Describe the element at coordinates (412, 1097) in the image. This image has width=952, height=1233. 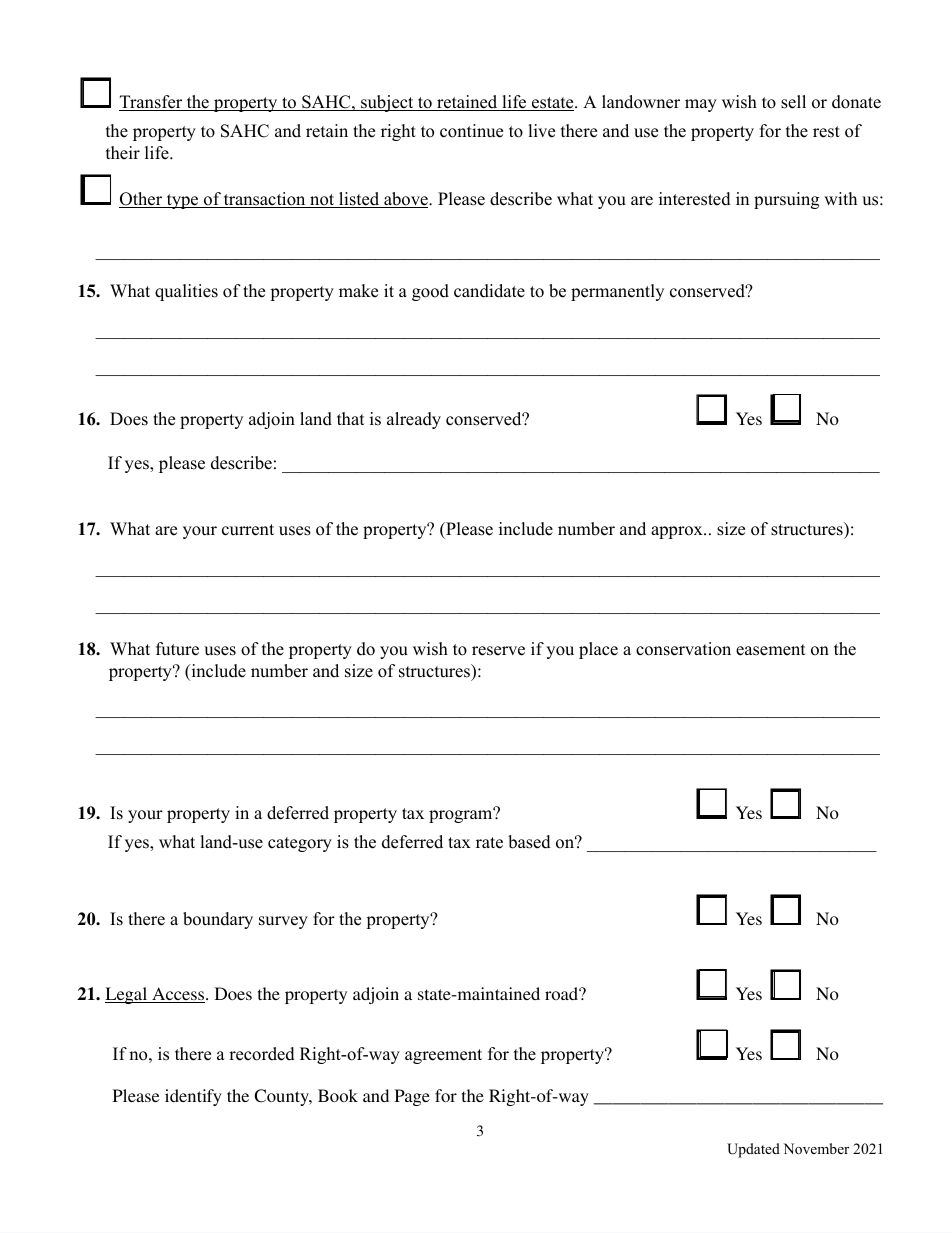
I see `Page` at that location.
